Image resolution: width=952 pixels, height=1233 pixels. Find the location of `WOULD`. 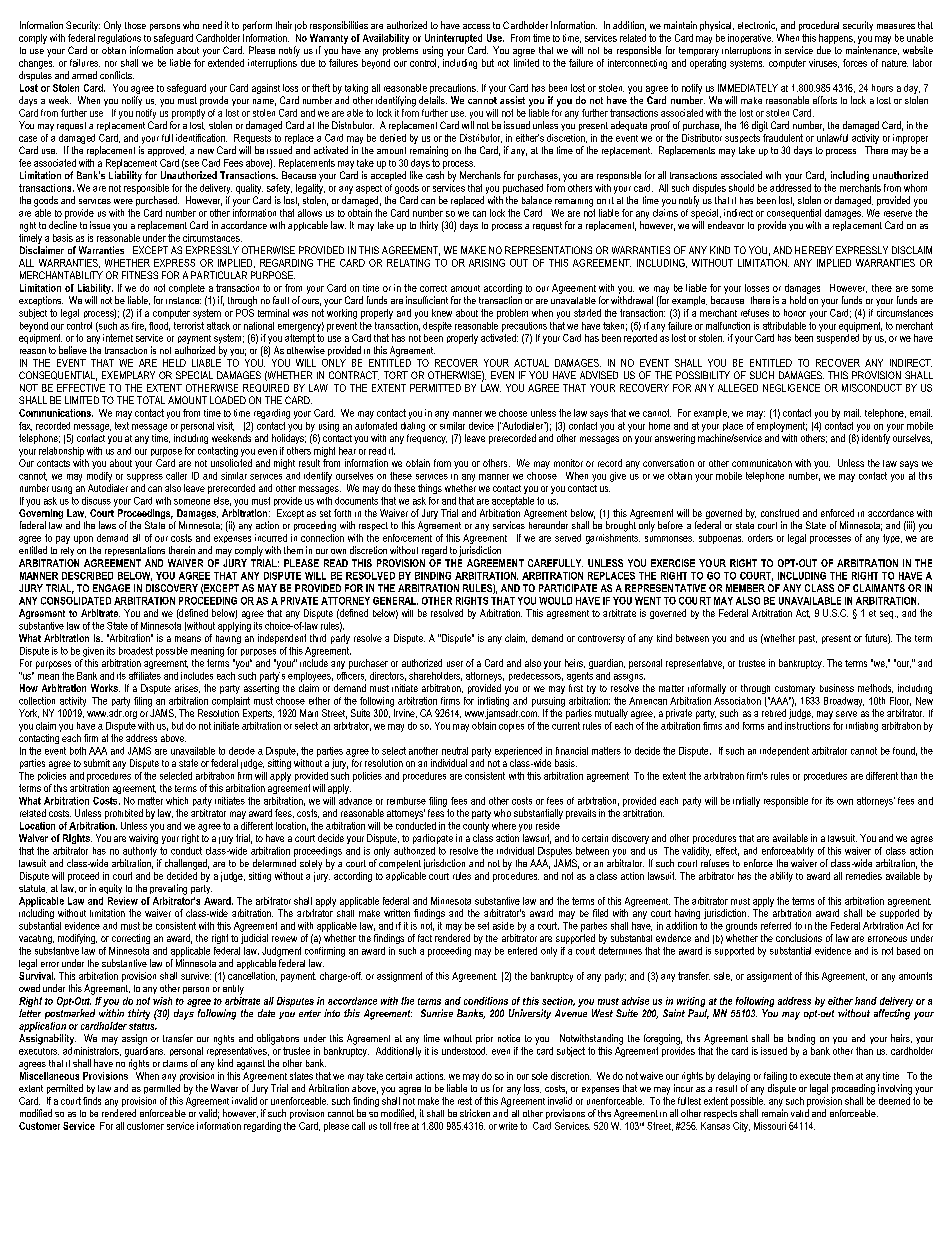

WOULD is located at coordinates (555, 601).
